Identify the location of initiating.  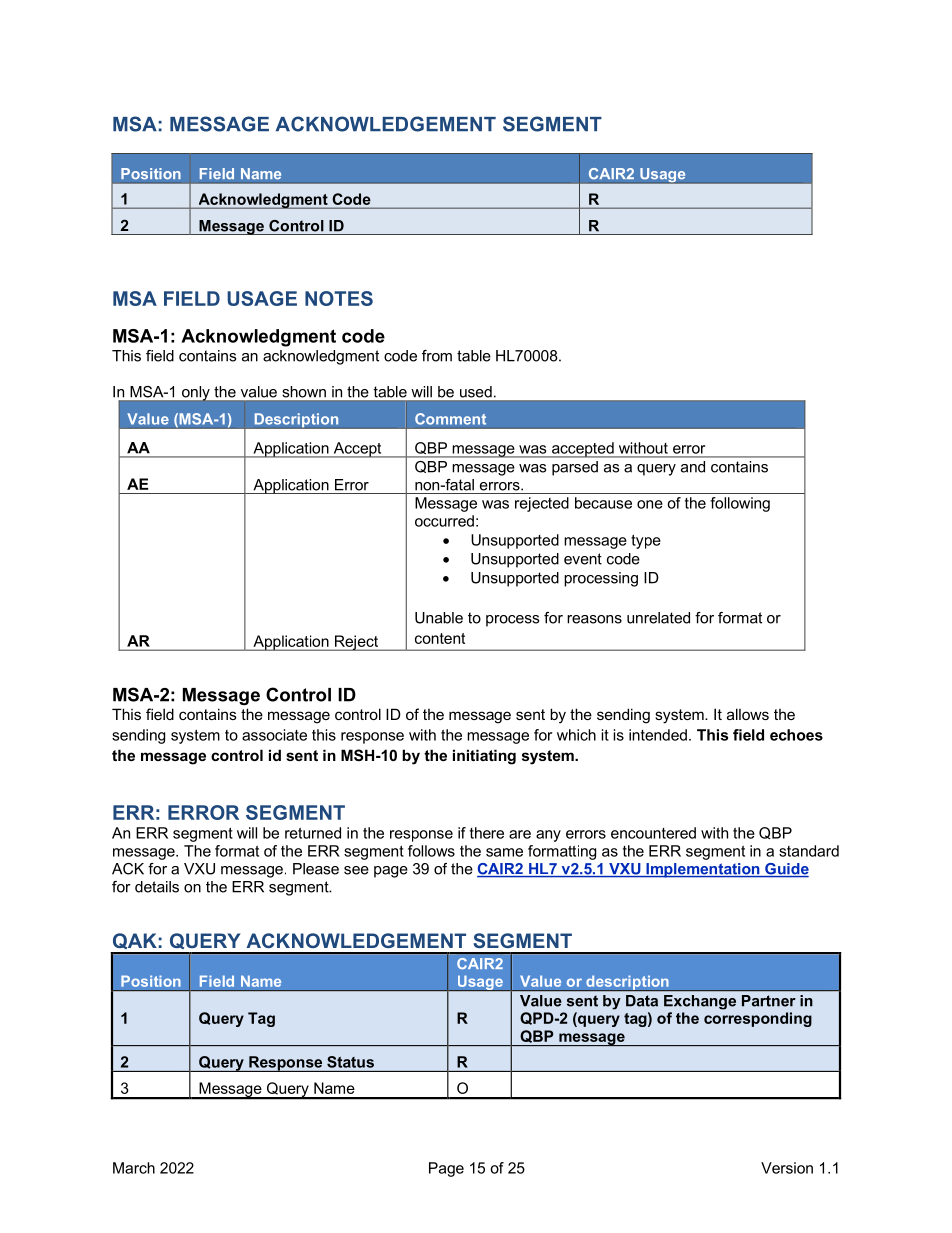
(484, 757).
